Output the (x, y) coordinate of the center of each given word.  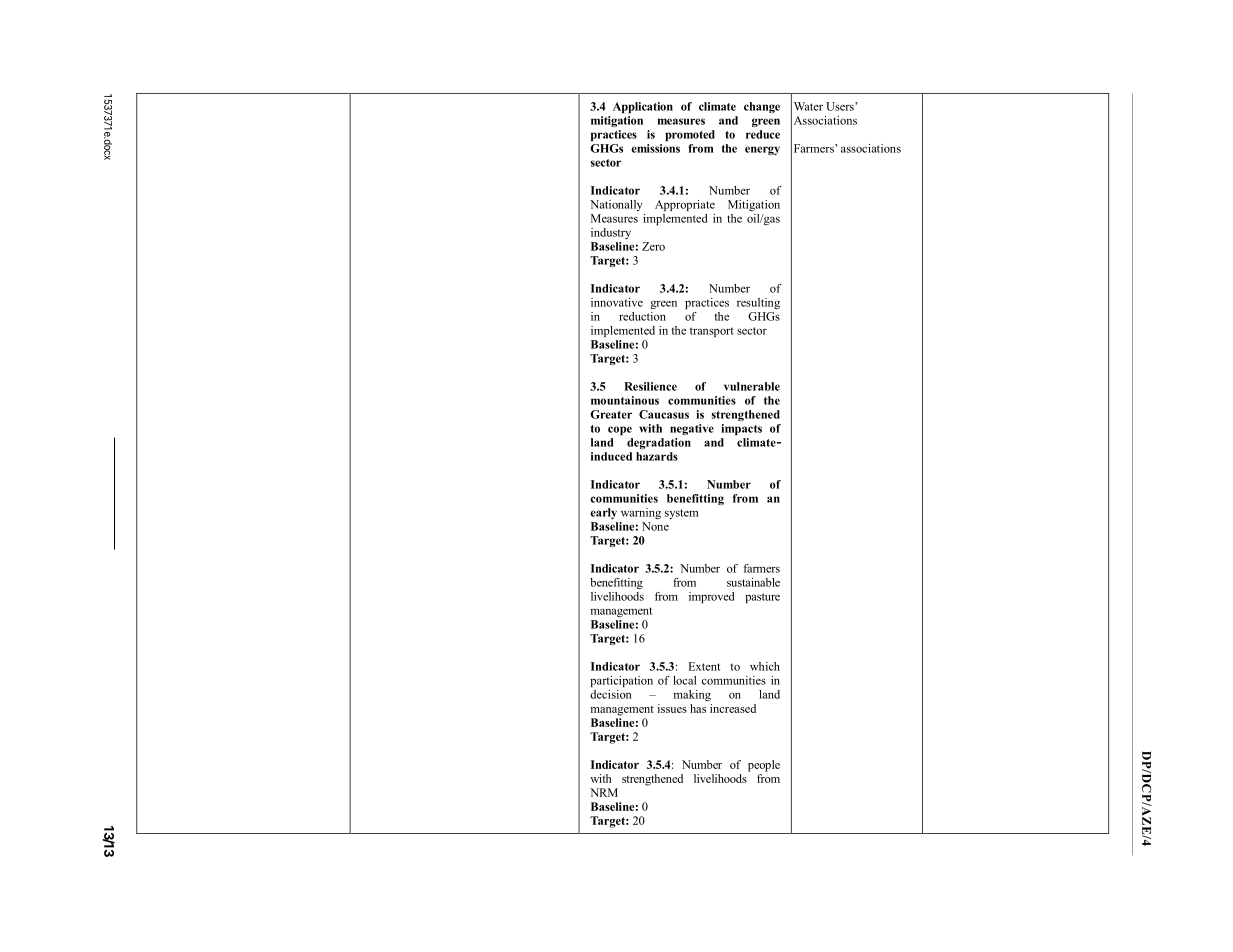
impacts (741, 429)
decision (611, 694)
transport (712, 332)
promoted (690, 135)
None (655, 526)
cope (620, 430)
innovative (617, 302)
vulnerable (752, 386)
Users (841, 106)
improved (711, 597)
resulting (758, 303)
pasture (762, 598)
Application (643, 107)
